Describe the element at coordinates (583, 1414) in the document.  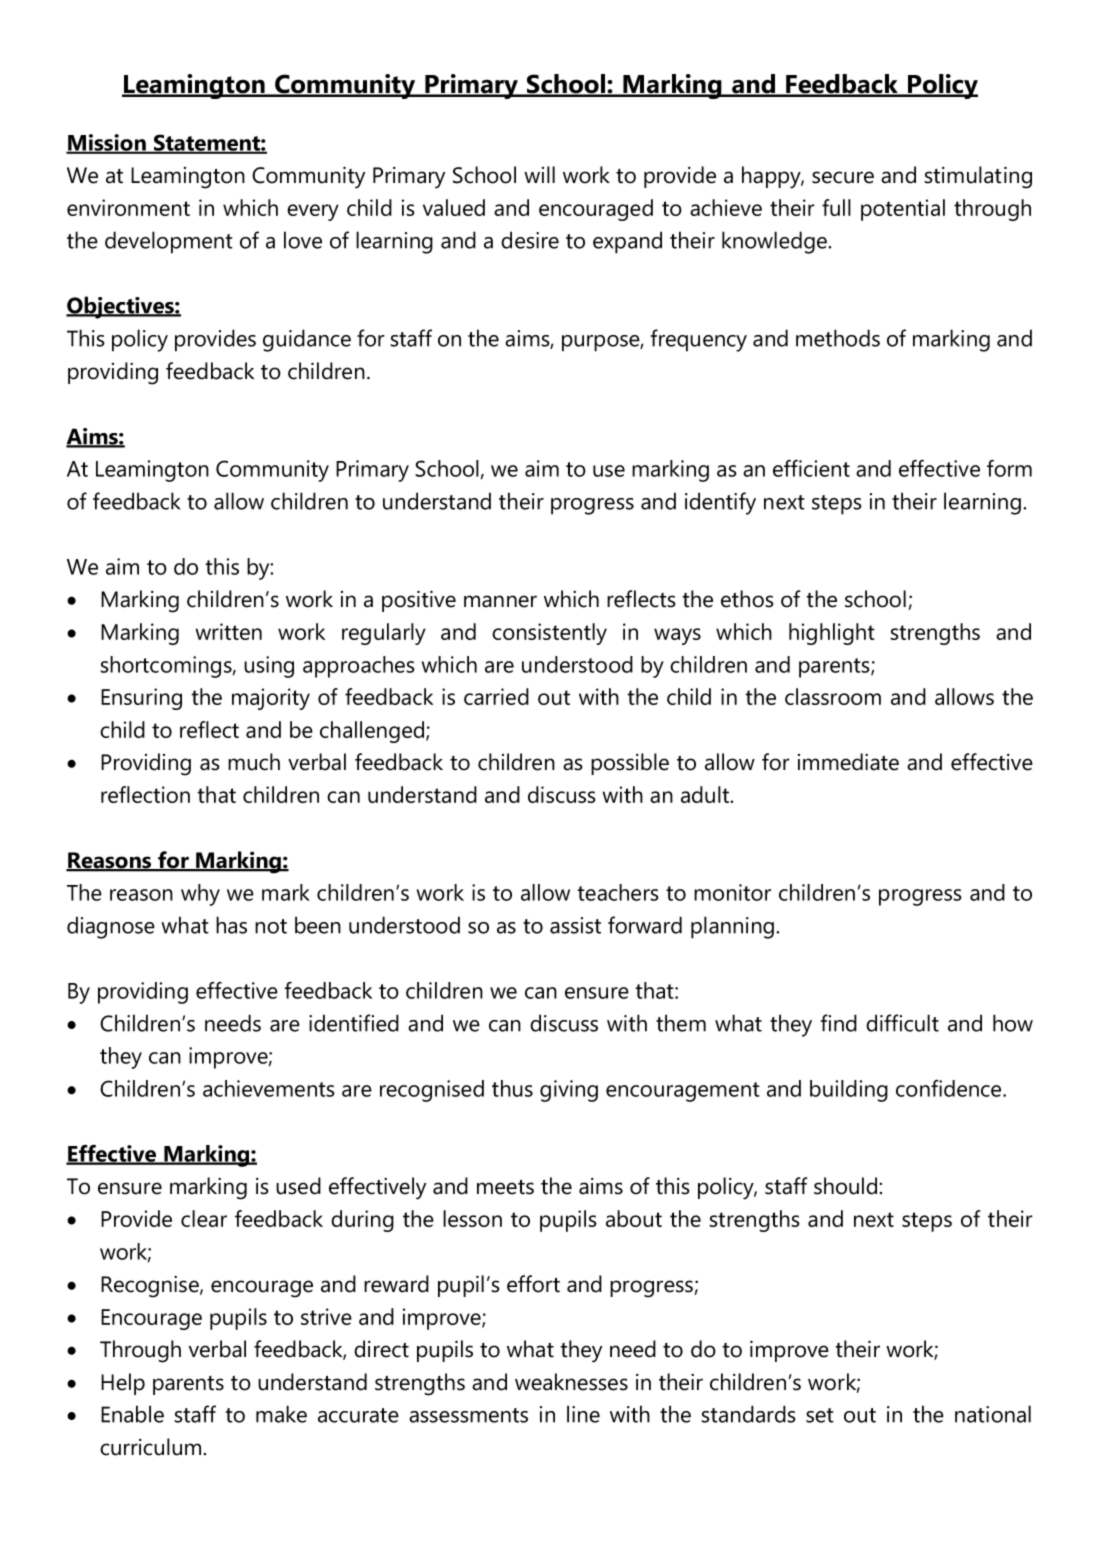
I see `line` at that location.
